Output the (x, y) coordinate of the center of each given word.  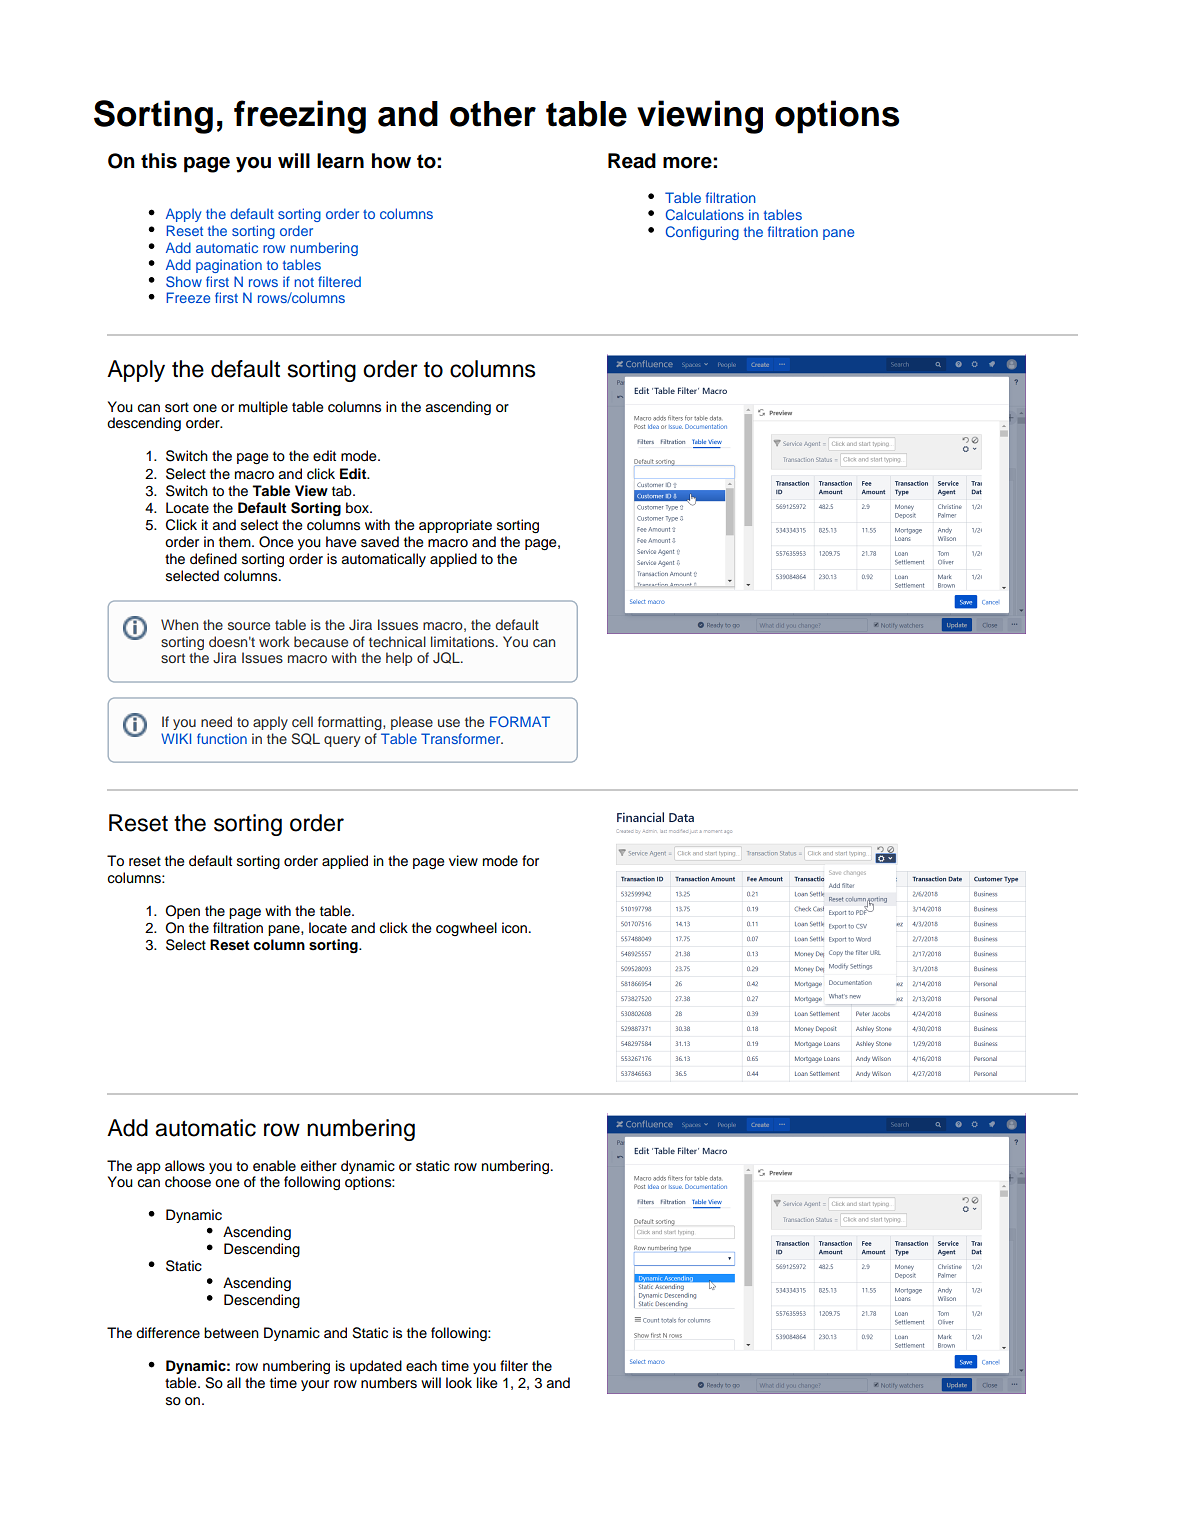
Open (182, 912)
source (249, 626)
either (319, 1166)
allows (185, 1166)
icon (516, 928)
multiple (263, 408)
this (159, 161)
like (487, 1383)
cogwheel (466, 929)
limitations (464, 641)
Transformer (462, 738)
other (493, 114)
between (231, 1333)
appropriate (455, 526)
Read (632, 161)
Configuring (702, 233)
